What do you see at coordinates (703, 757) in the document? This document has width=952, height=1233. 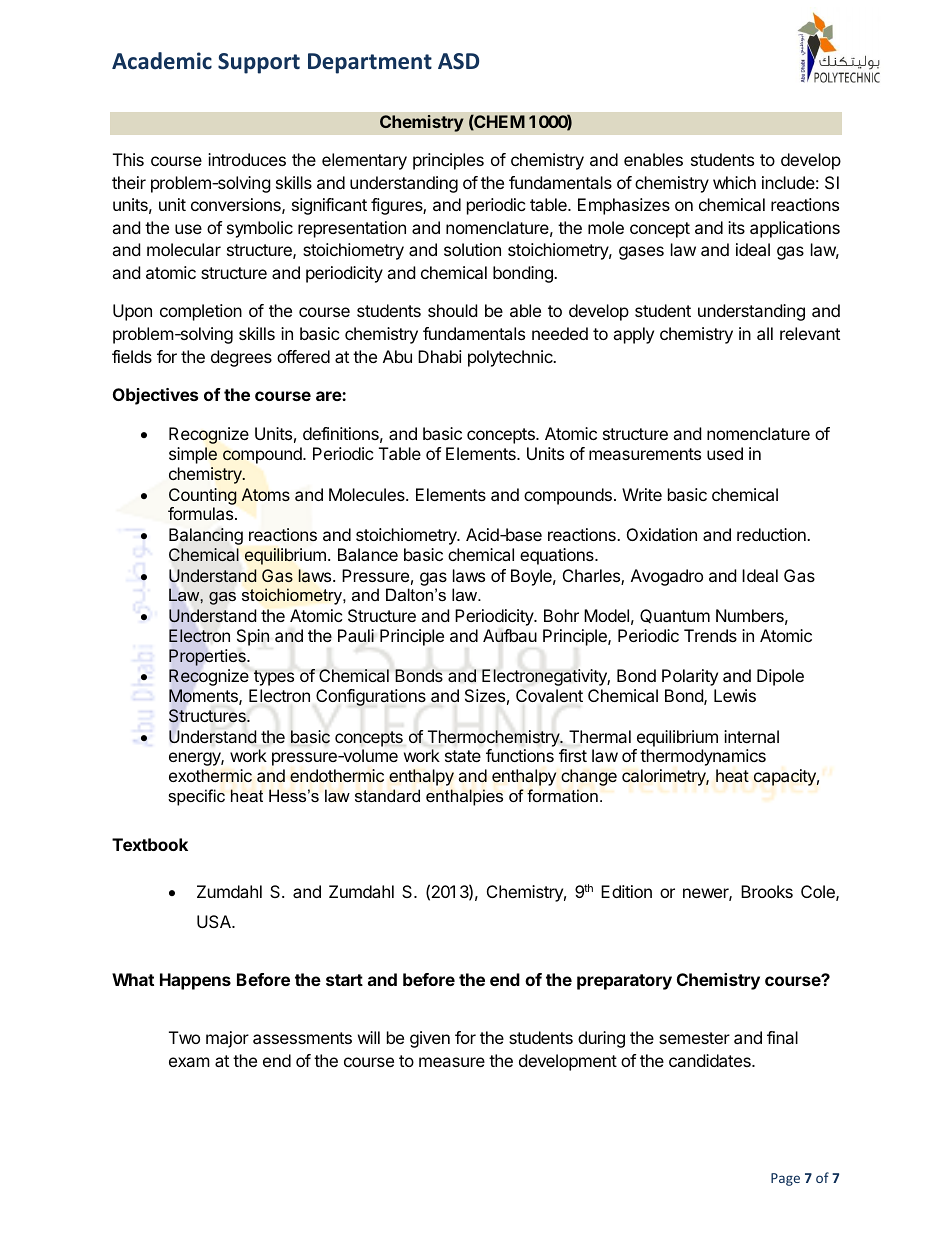 I see `thermodynamics` at bounding box center [703, 757].
